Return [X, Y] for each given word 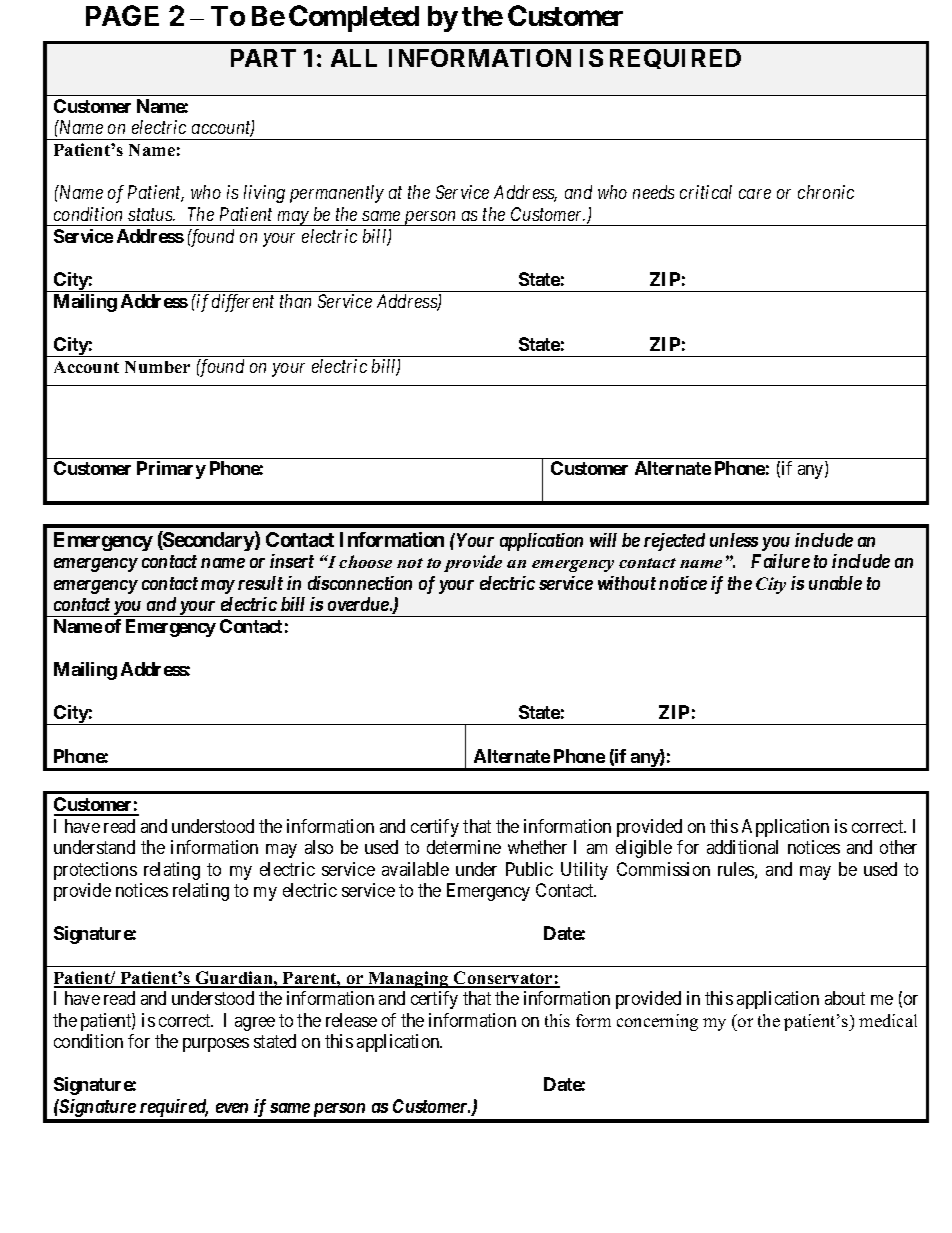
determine [464, 847]
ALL [354, 58]
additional [742, 847]
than [295, 301]
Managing [408, 979]
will [603, 540]
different [243, 303]
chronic [826, 192]
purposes [216, 1045]
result [260, 583]
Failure [780, 561]
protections [95, 871]
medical [888, 1020]
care [755, 194]
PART [263, 58]
